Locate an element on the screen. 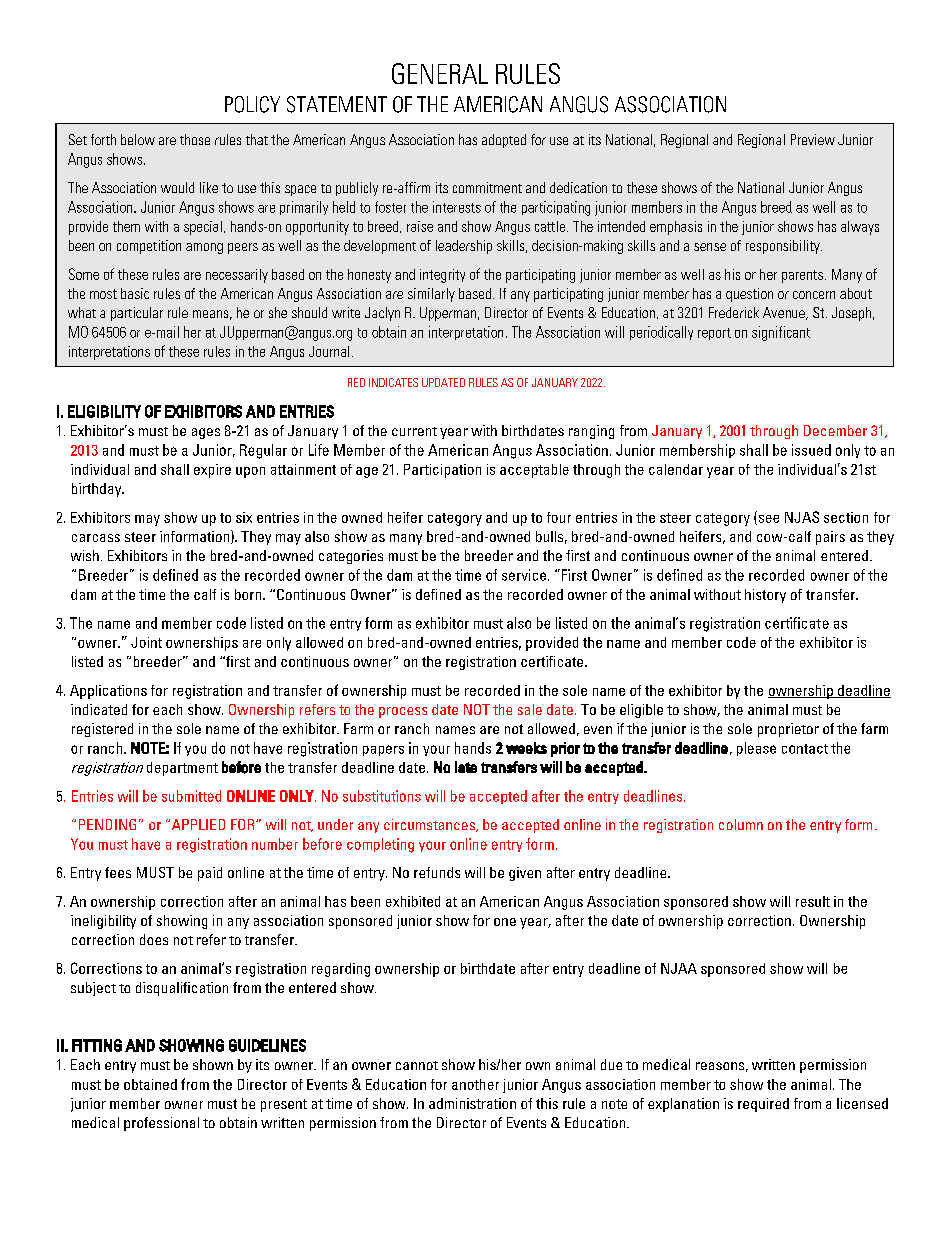 The width and height of the screenshot is (952, 1233). GENERAL is located at coordinates (440, 73).
